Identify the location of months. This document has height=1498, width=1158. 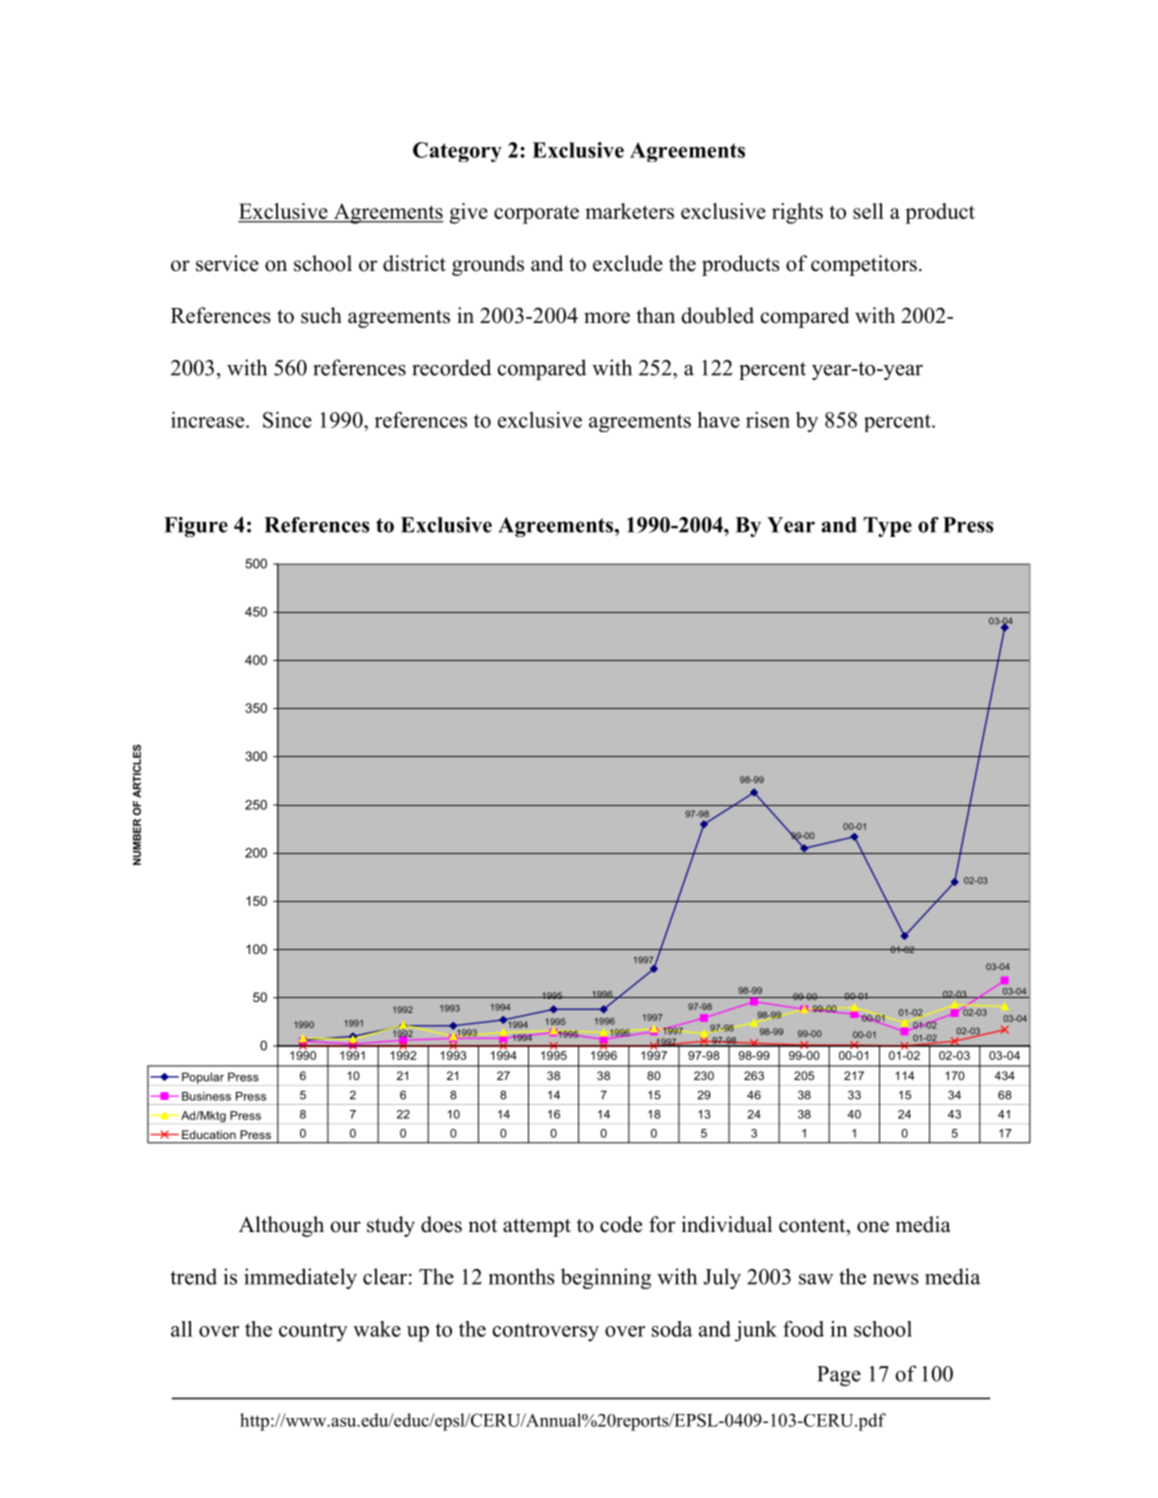
(521, 1276).
